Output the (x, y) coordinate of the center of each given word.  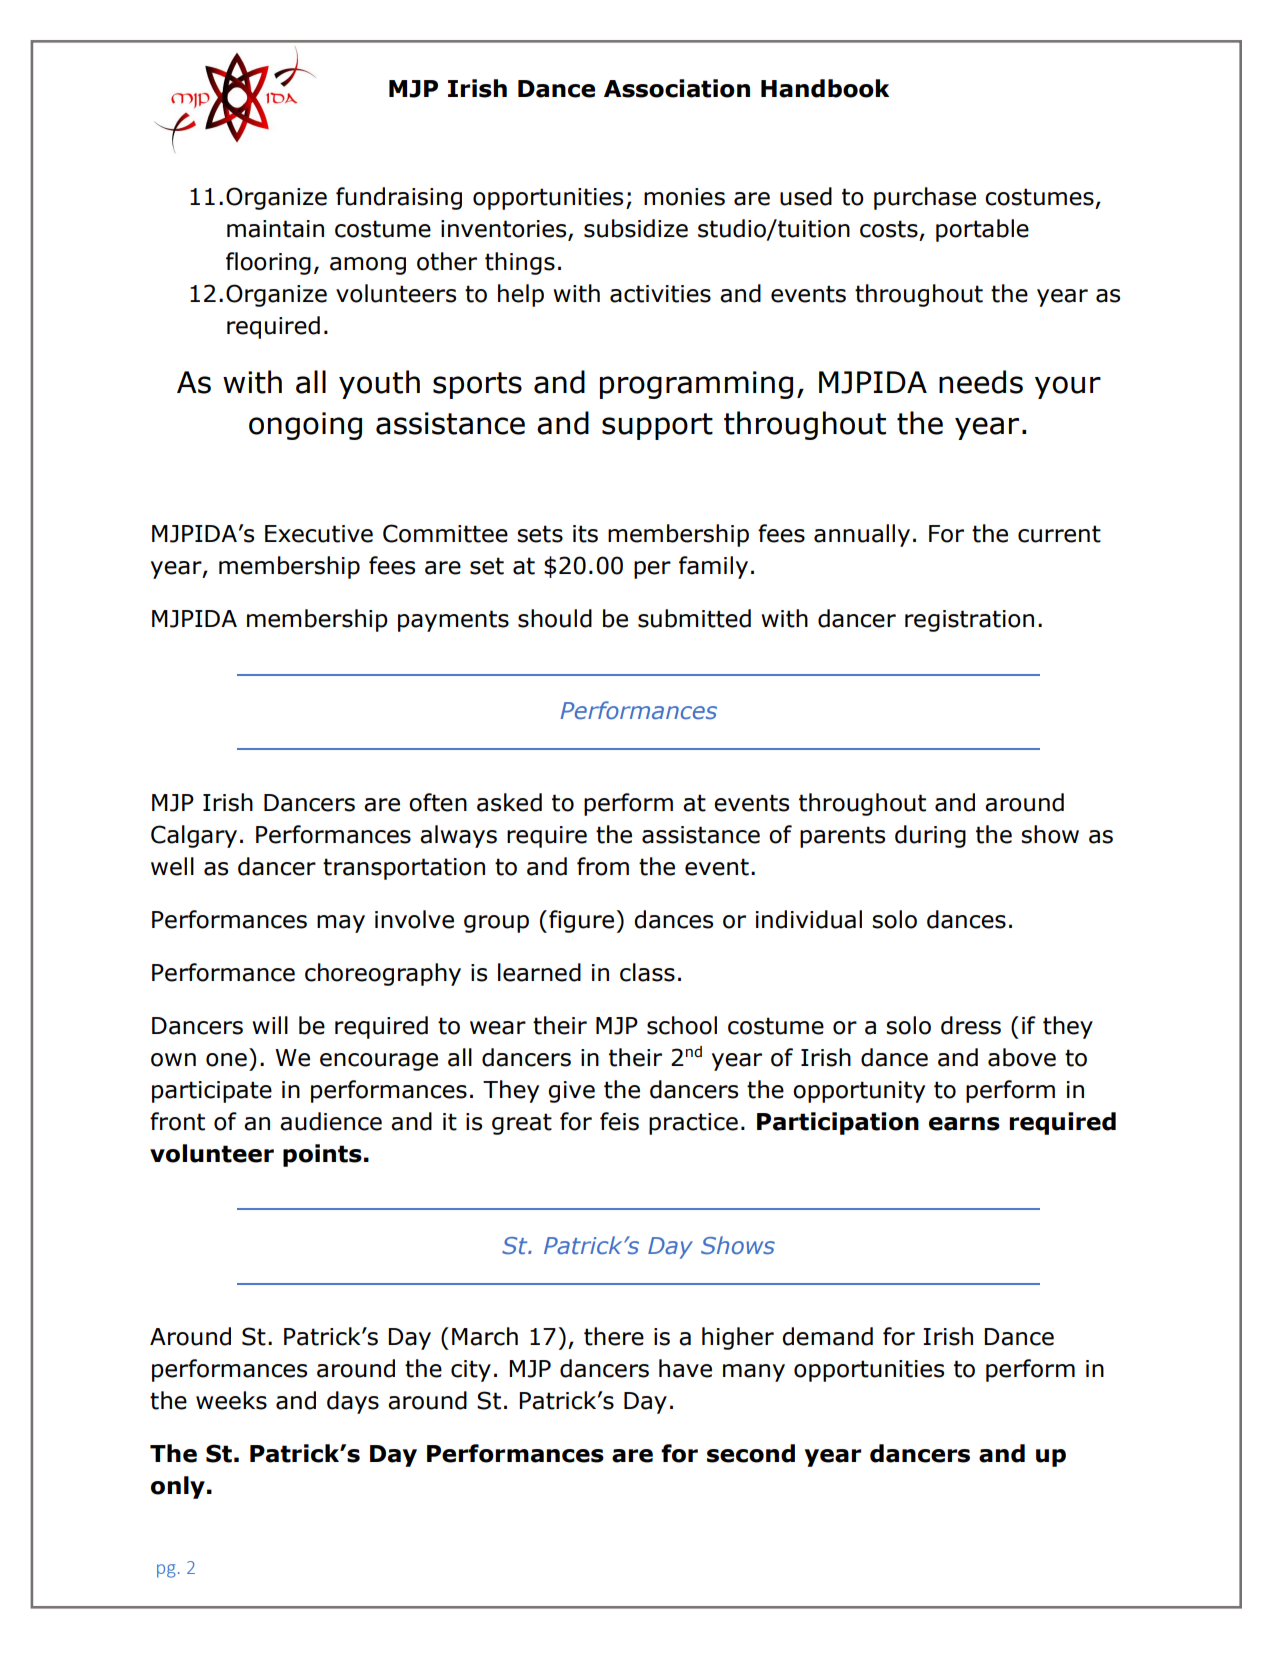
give (571, 1092)
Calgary (194, 836)
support (657, 426)
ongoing (305, 426)
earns (964, 1124)
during (930, 836)
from (603, 866)
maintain (275, 229)
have (685, 1368)
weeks (231, 1400)
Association (677, 88)
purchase (925, 198)
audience (331, 1121)
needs (981, 382)
